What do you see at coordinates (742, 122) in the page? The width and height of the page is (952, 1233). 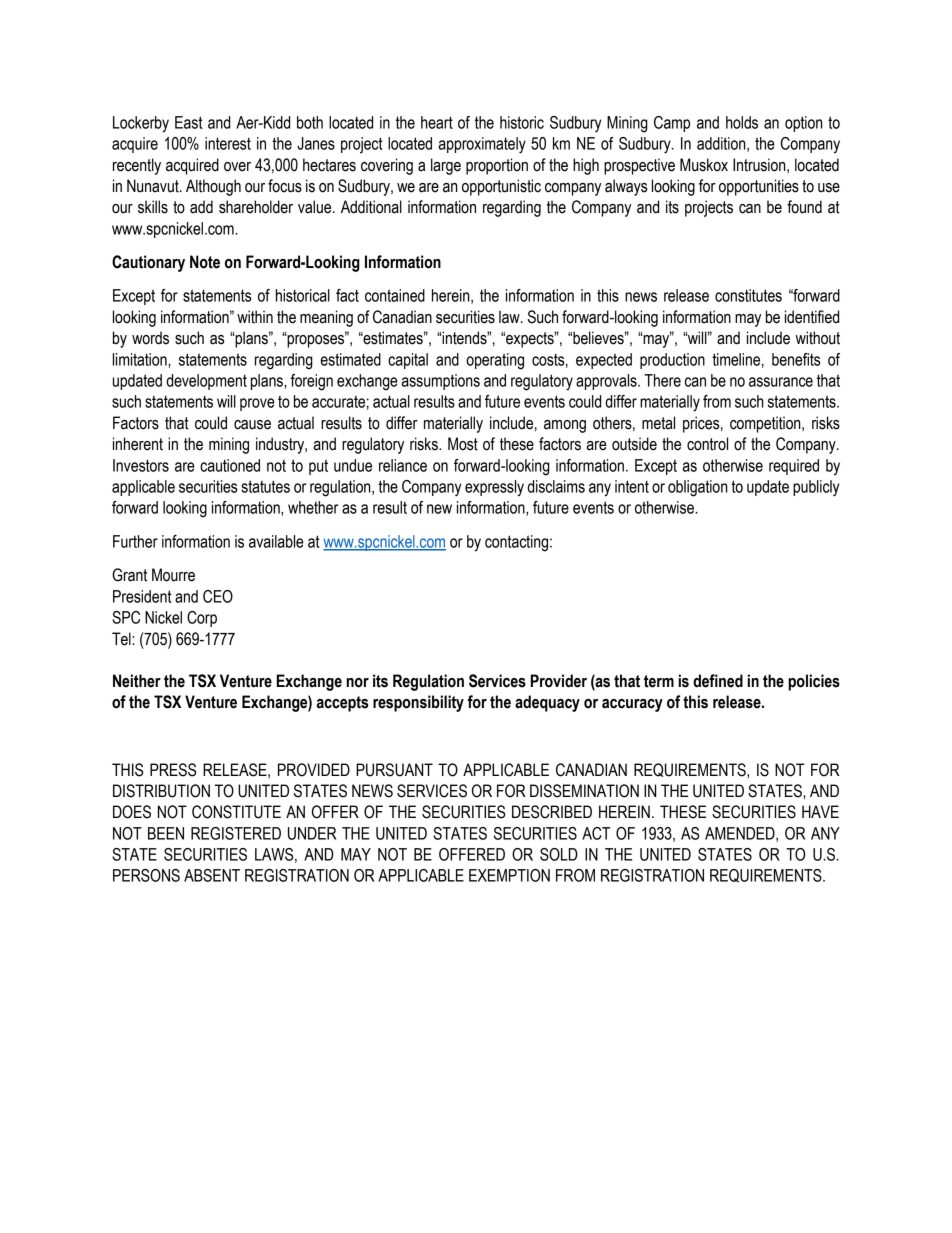 I see `holds` at bounding box center [742, 122].
